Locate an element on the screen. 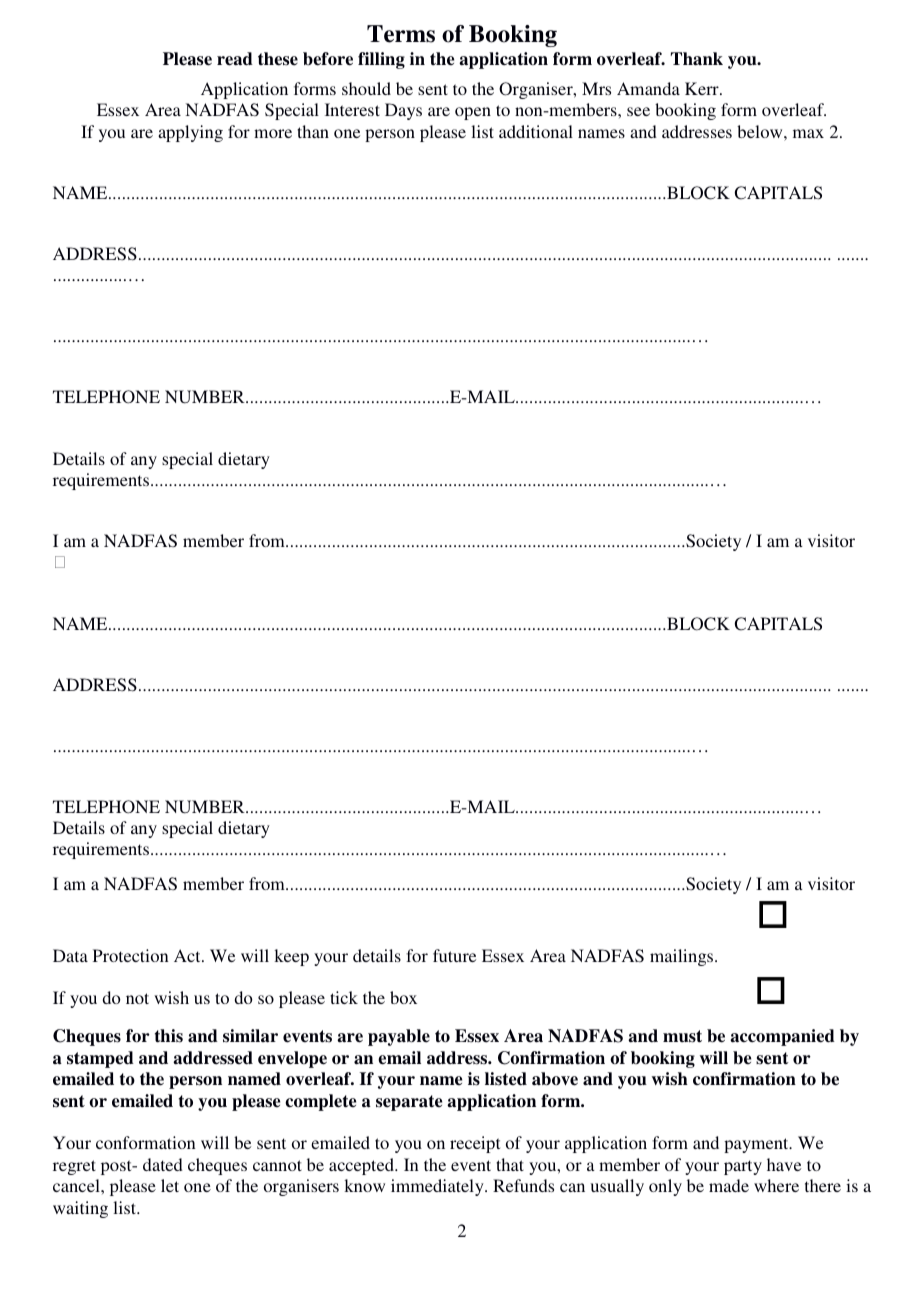 The height and width of the screenshot is (1308, 924). open is located at coordinates (473, 113).
